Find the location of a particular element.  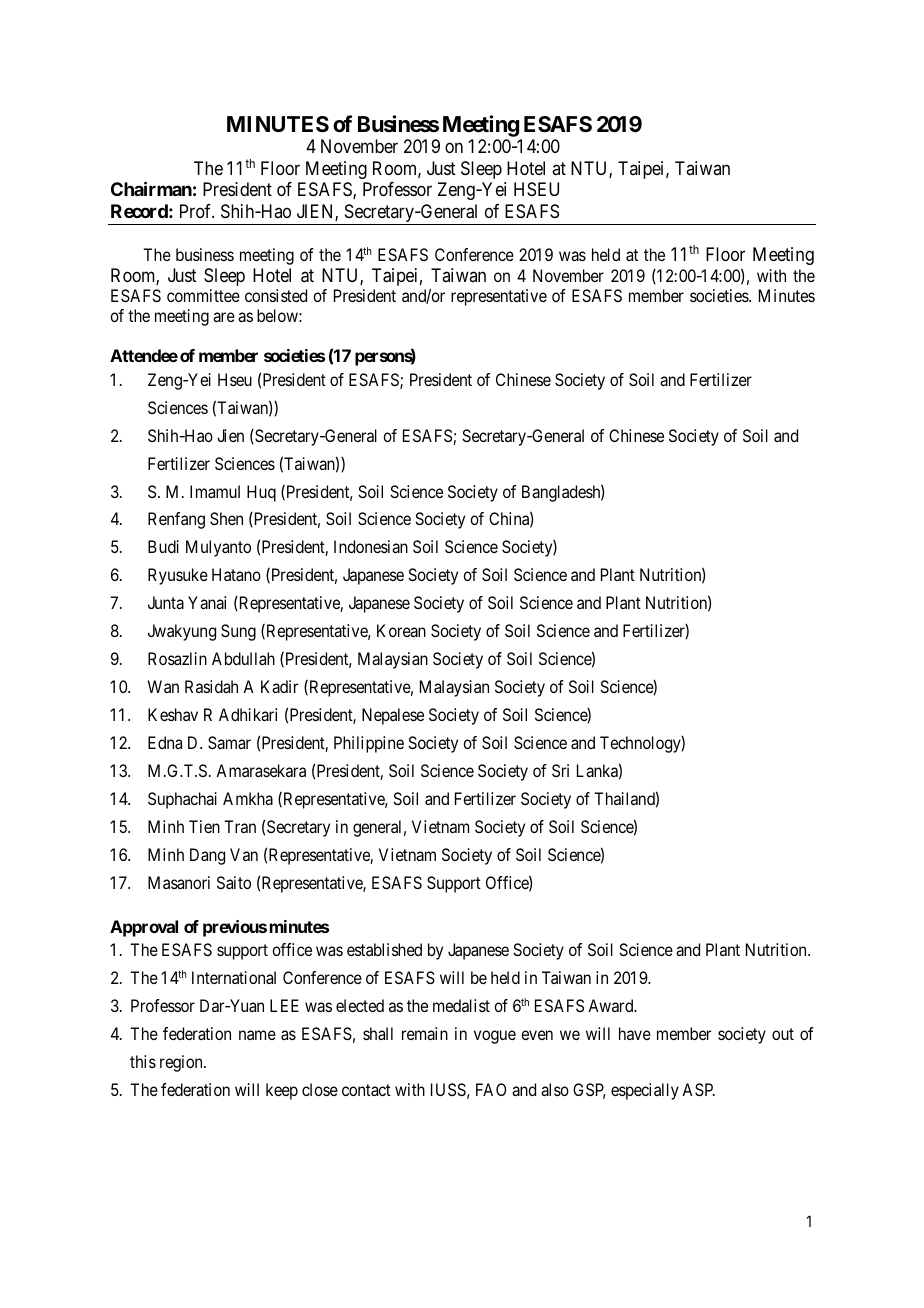

Sri is located at coordinates (560, 770).
